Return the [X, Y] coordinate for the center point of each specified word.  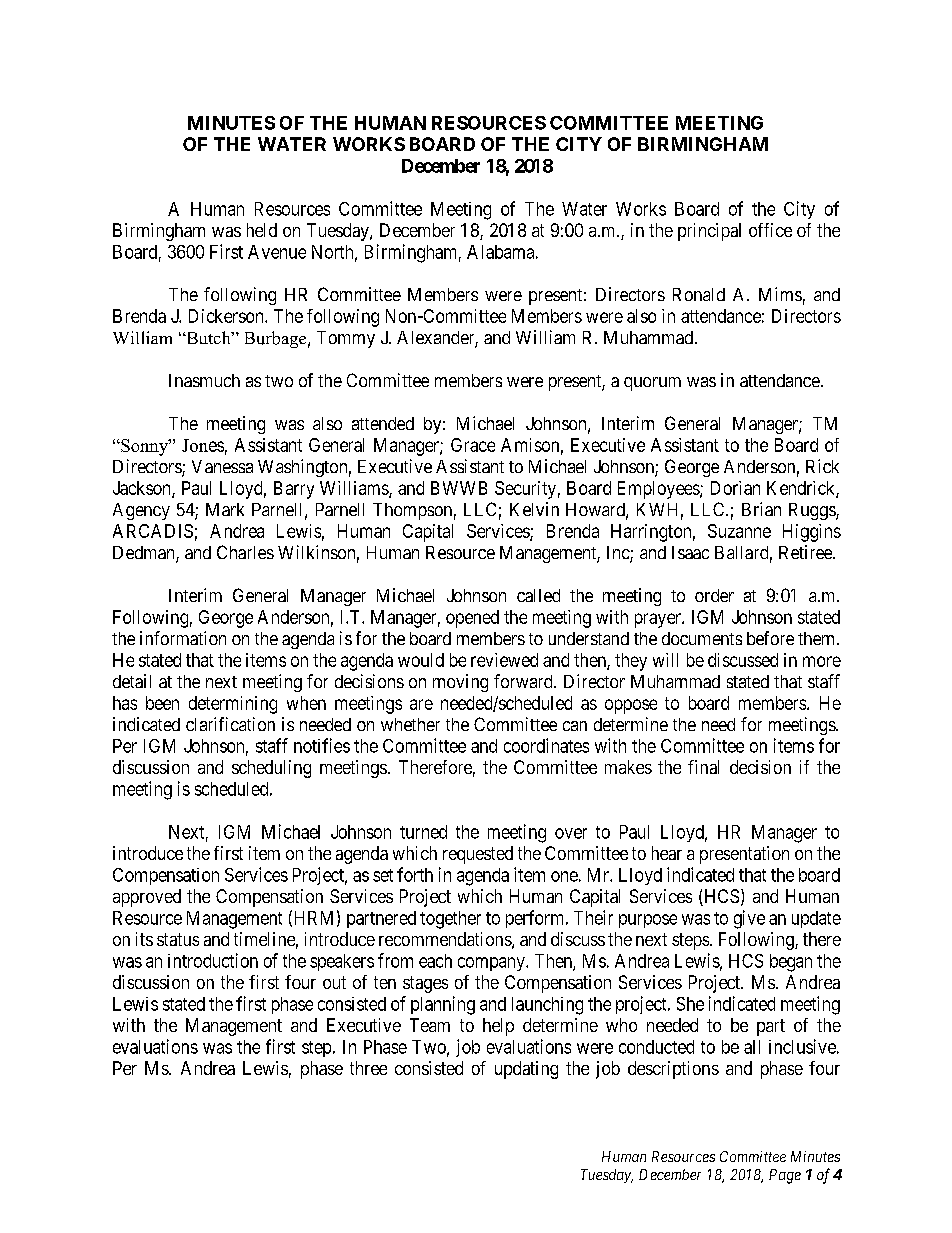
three [368, 1068]
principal [709, 232]
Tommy [346, 339]
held [262, 230]
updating [526, 1070]
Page [785, 1176]
